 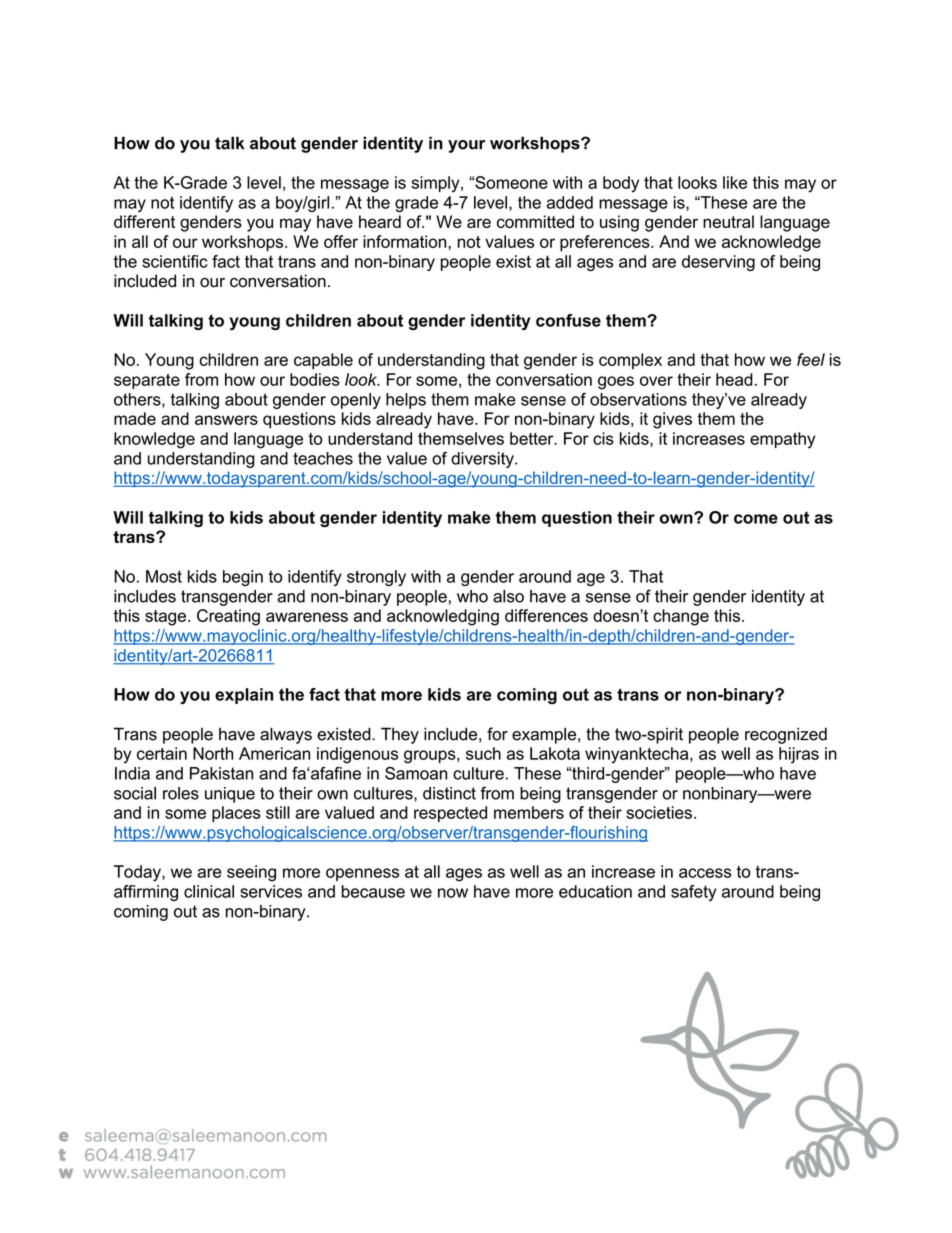 What do you see at coordinates (144, 221) in the image?
I see `different` at bounding box center [144, 221].
